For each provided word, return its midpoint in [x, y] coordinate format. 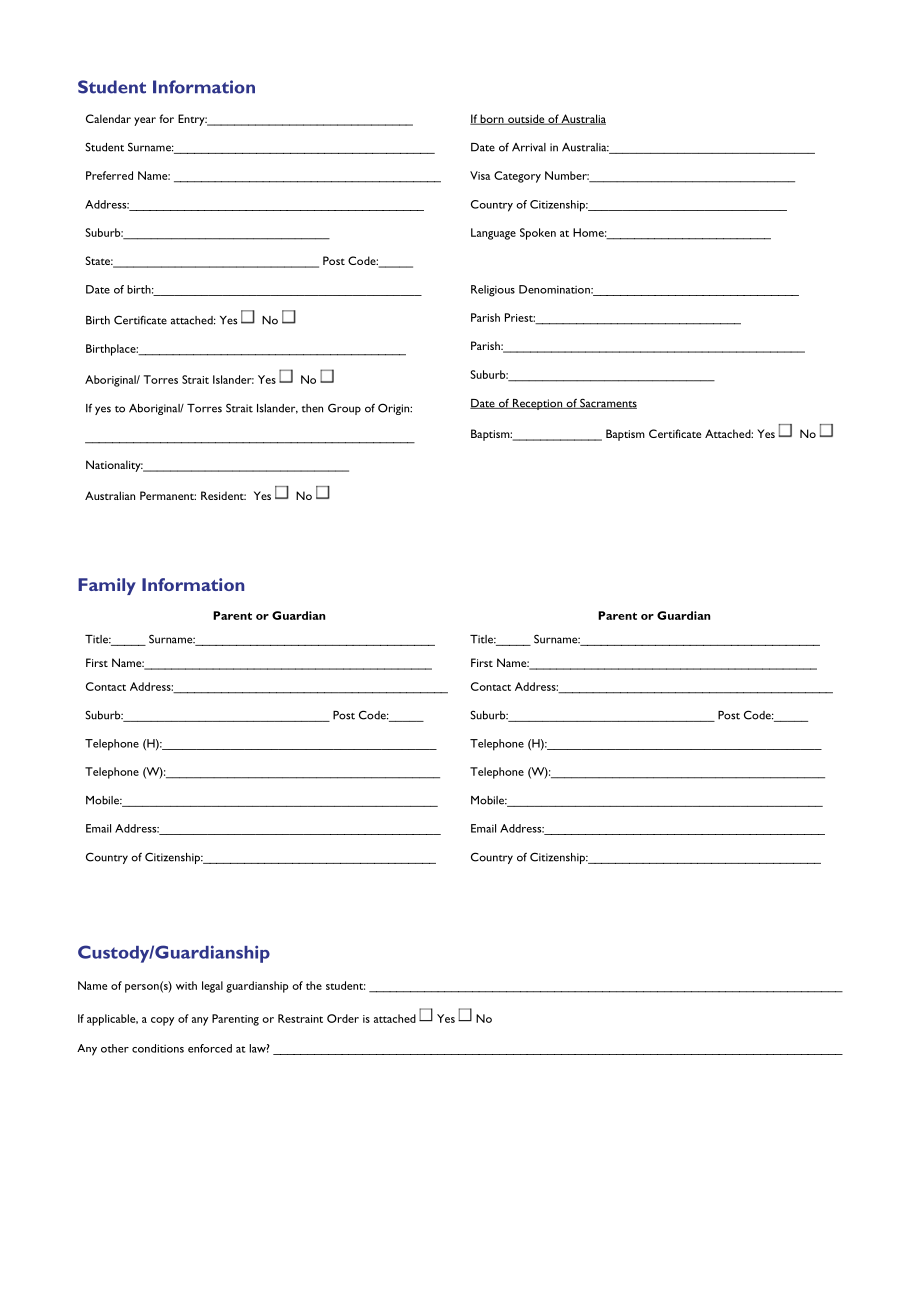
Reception [537, 404]
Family [107, 586]
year [145, 121]
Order [343, 1018]
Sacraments [607, 403]
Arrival [529, 147]
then [312, 408]
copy [162, 1021]
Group [344, 409]
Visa [480, 175]
